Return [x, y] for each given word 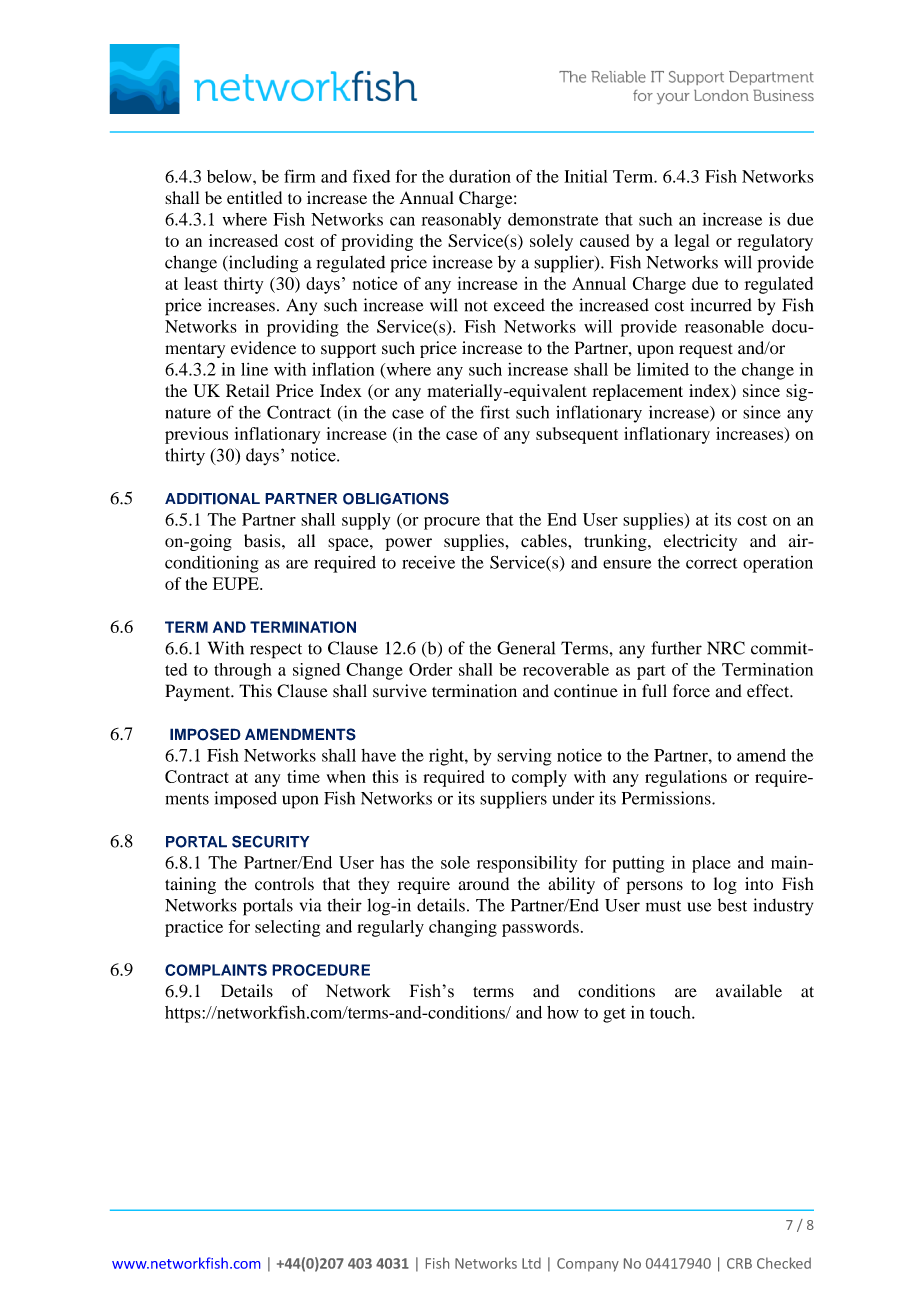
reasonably [461, 221]
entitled [254, 197]
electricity [700, 542]
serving [524, 757]
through [242, 671]
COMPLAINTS [216, 970]
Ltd [531, 1263]
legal [692, 242]
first [495, 412]
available [749, 991]
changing [463, 928]
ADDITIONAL [212, 499]
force [691, 691]
